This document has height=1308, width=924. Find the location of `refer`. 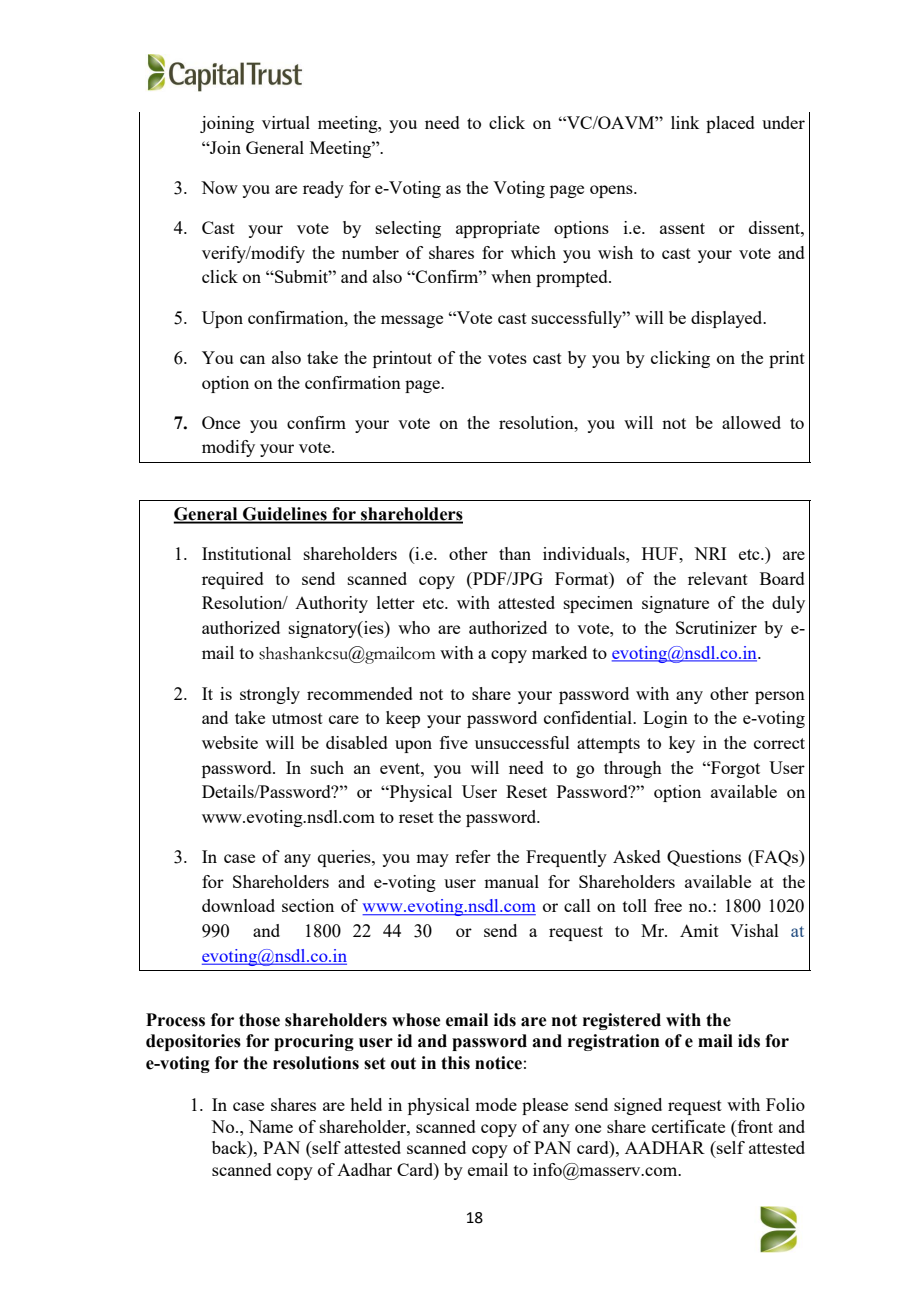

refer is located at coordinates (473, 856).
